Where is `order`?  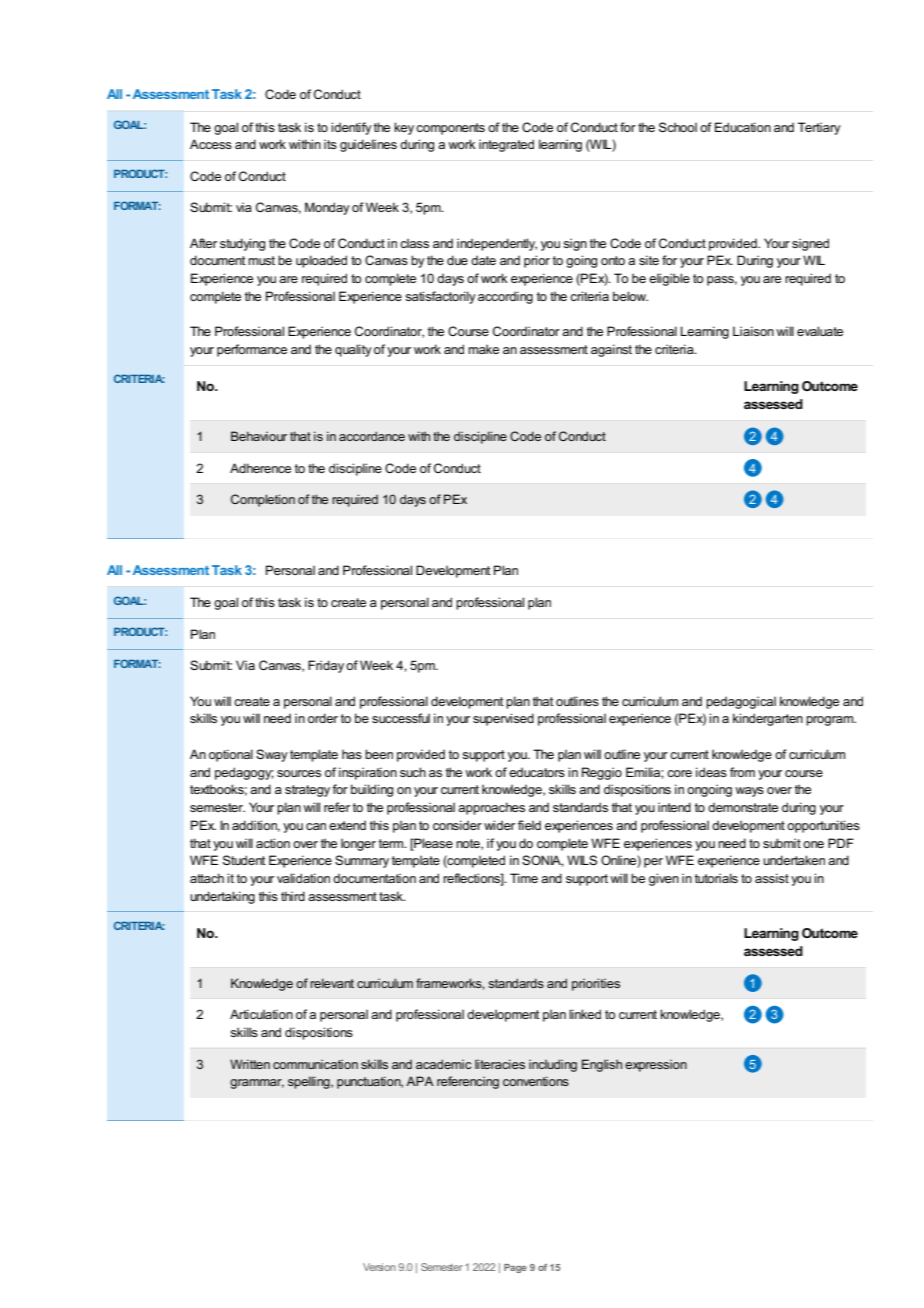 order is located at coordinates (323, 718).
